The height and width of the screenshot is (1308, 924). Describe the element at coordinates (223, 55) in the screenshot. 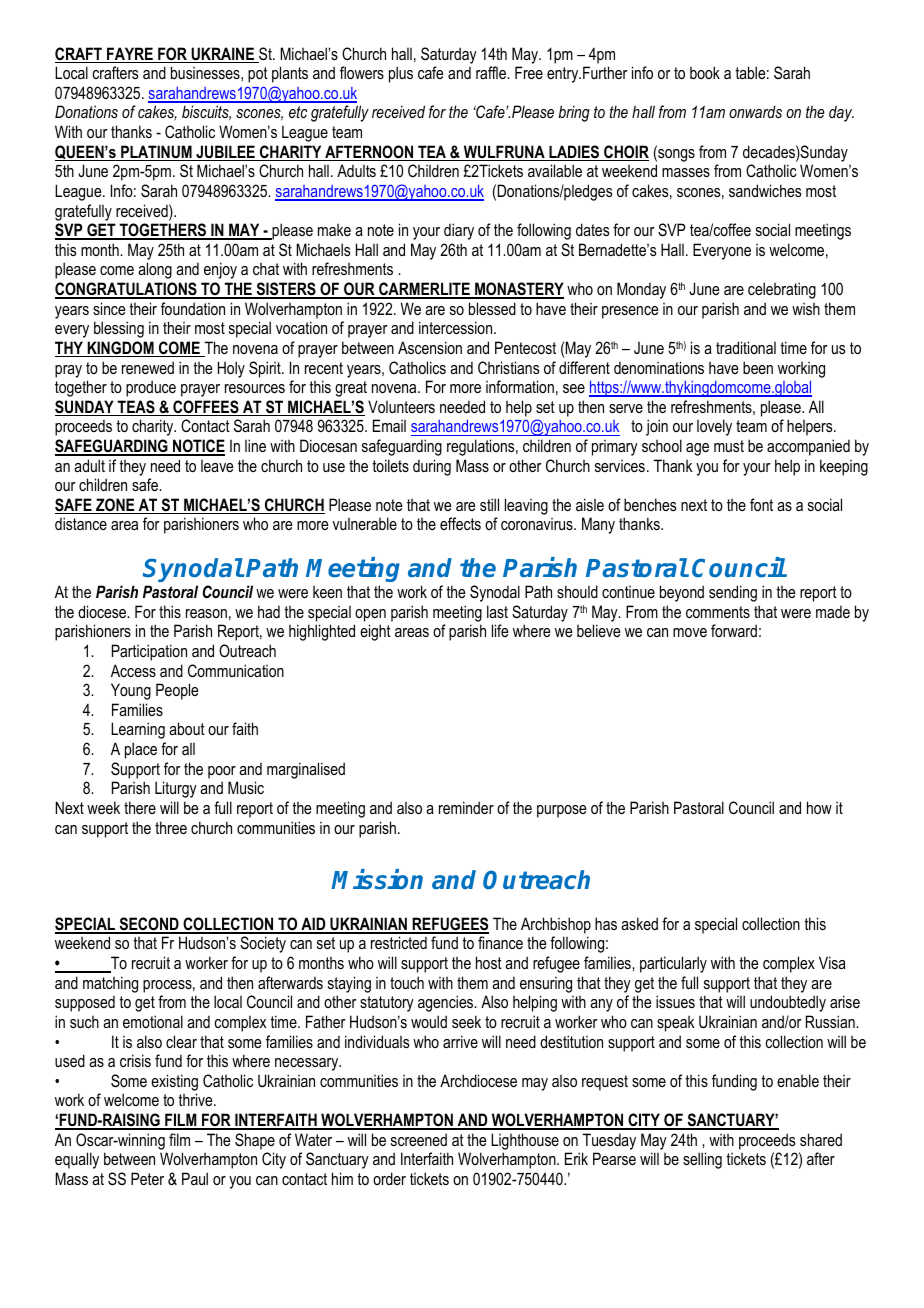

I see `UKRAINE` at that location.
